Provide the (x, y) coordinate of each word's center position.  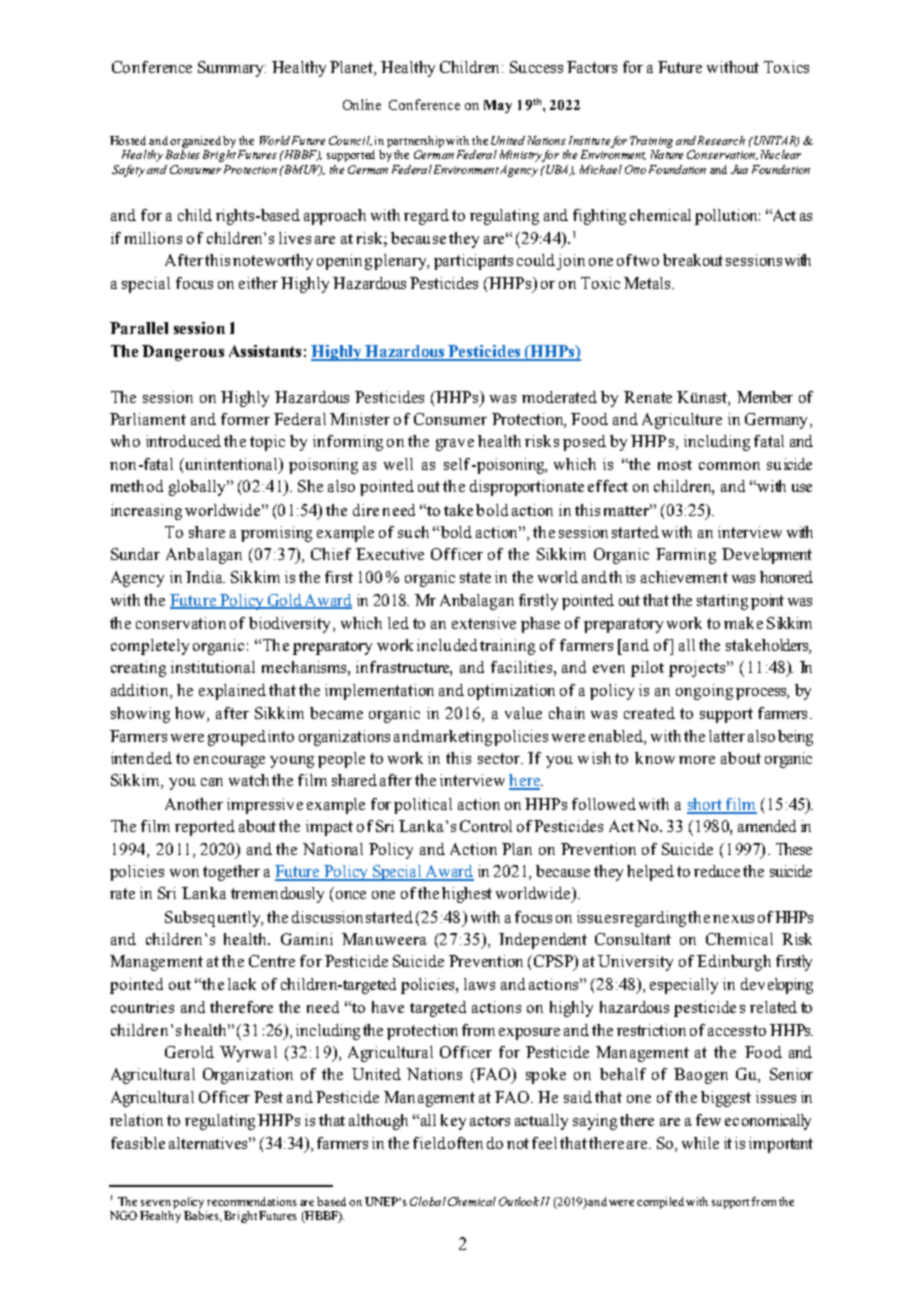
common (729, 466)
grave (455, 445)
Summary (232, 69)
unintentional (232, 465)
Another (194, 804)
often (465, 1143)
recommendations (252, 1201)
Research (721, 140)
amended (767, 826)
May (498, 106)
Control (486, 826)
